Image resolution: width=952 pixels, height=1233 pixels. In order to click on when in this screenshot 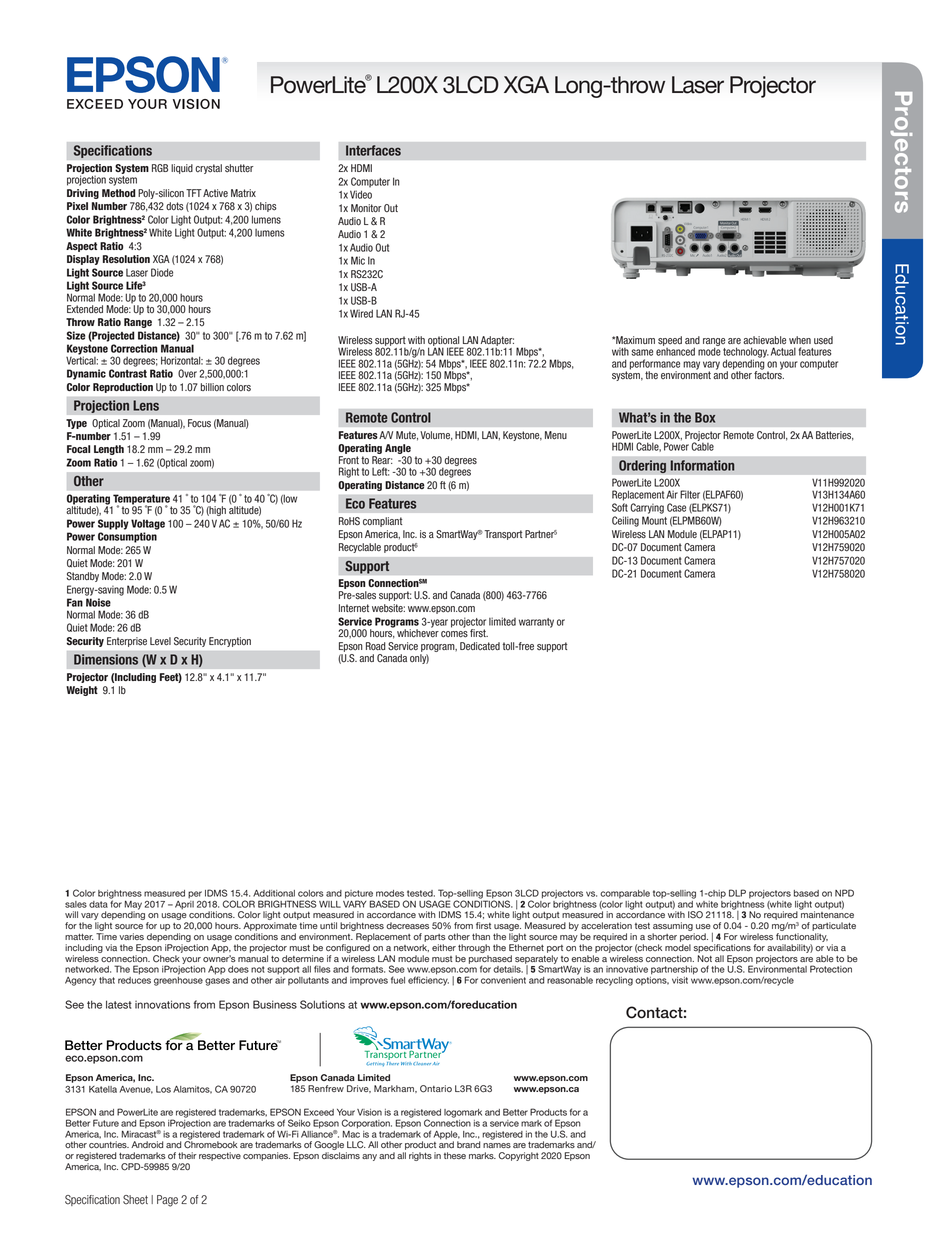, I will do `click(800, 340)`.
